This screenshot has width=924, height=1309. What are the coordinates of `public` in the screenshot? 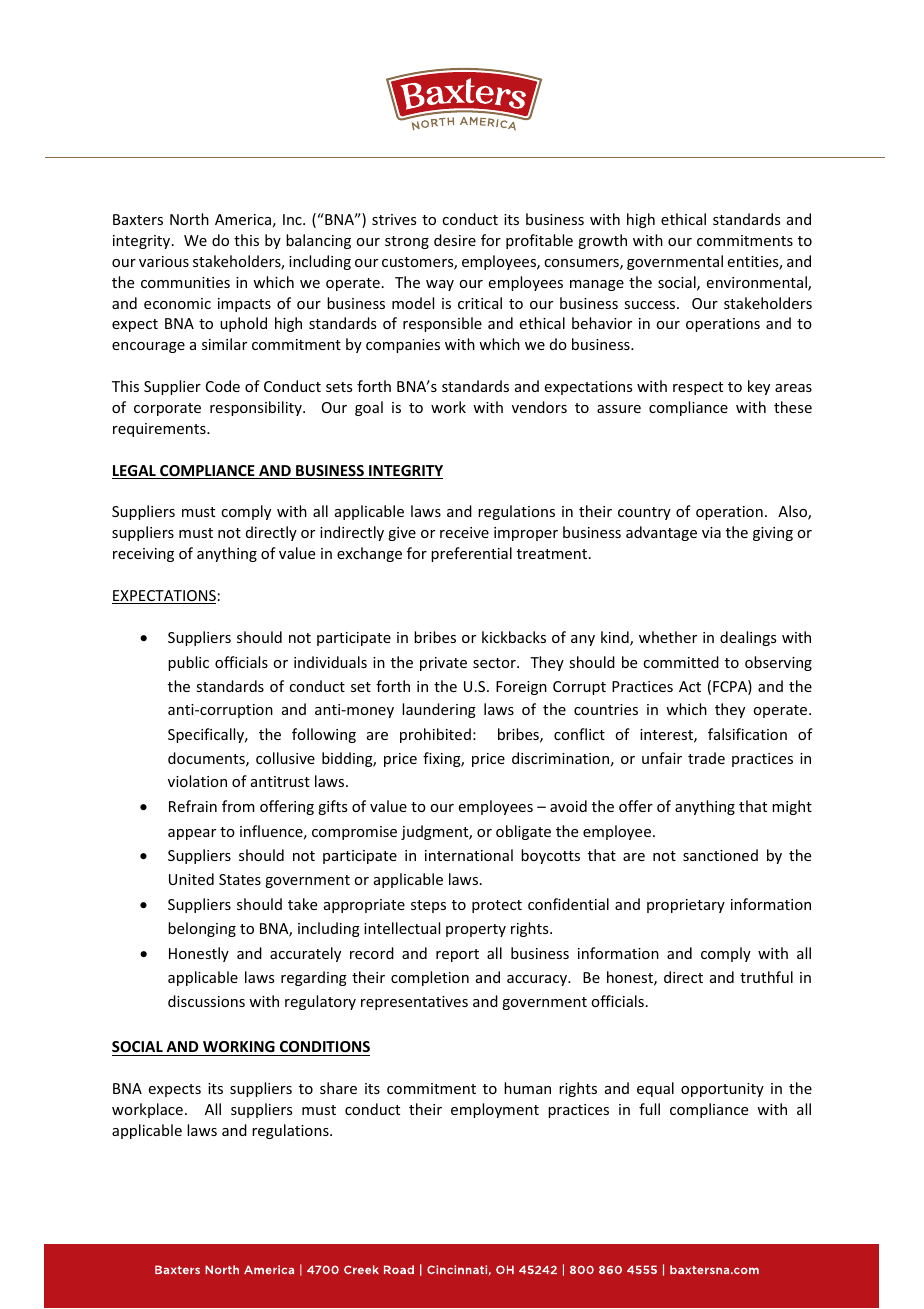 It's located at (188, 663).
